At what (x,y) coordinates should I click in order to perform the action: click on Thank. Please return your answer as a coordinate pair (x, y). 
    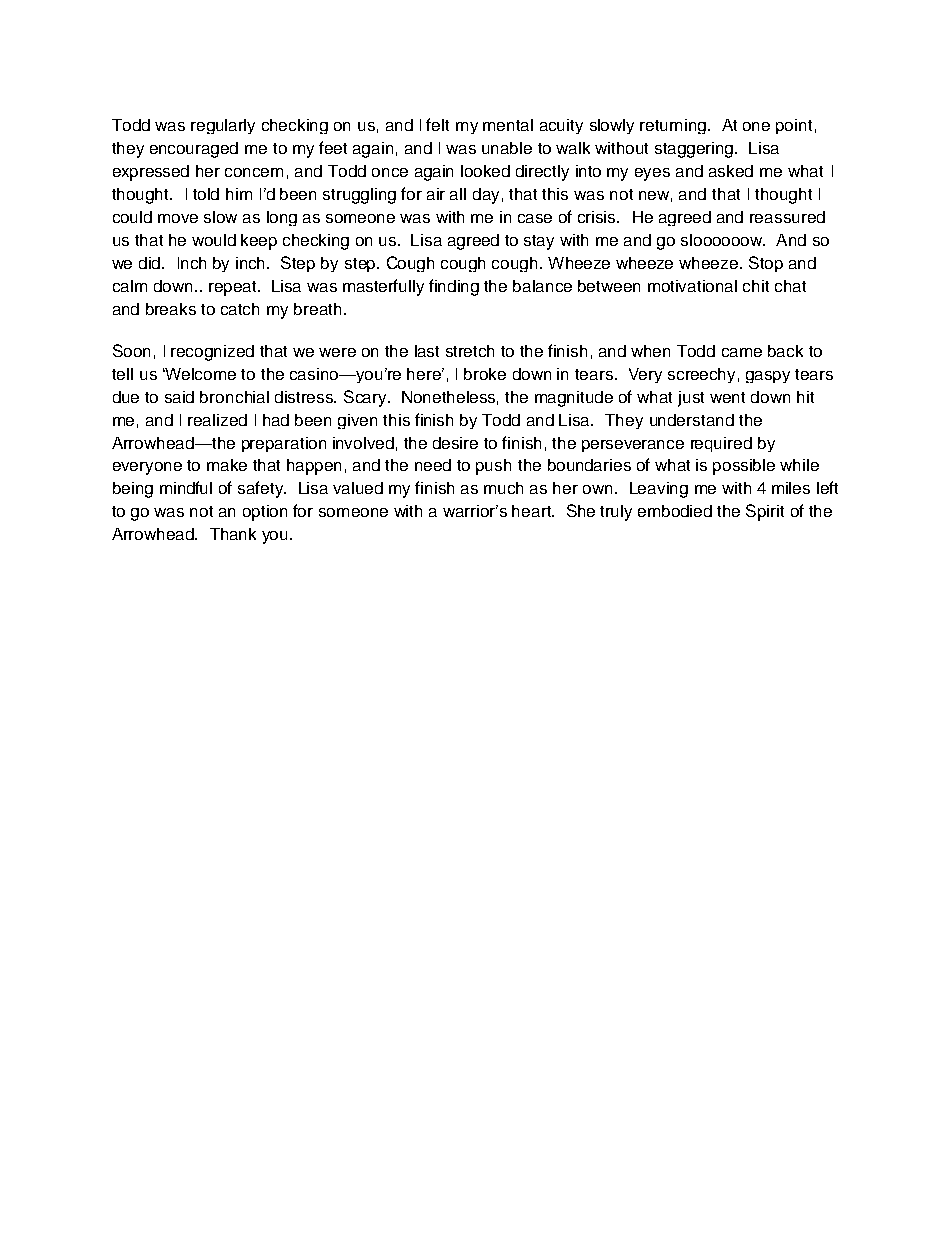
    Looking at the image, I should click on (233, 534).
